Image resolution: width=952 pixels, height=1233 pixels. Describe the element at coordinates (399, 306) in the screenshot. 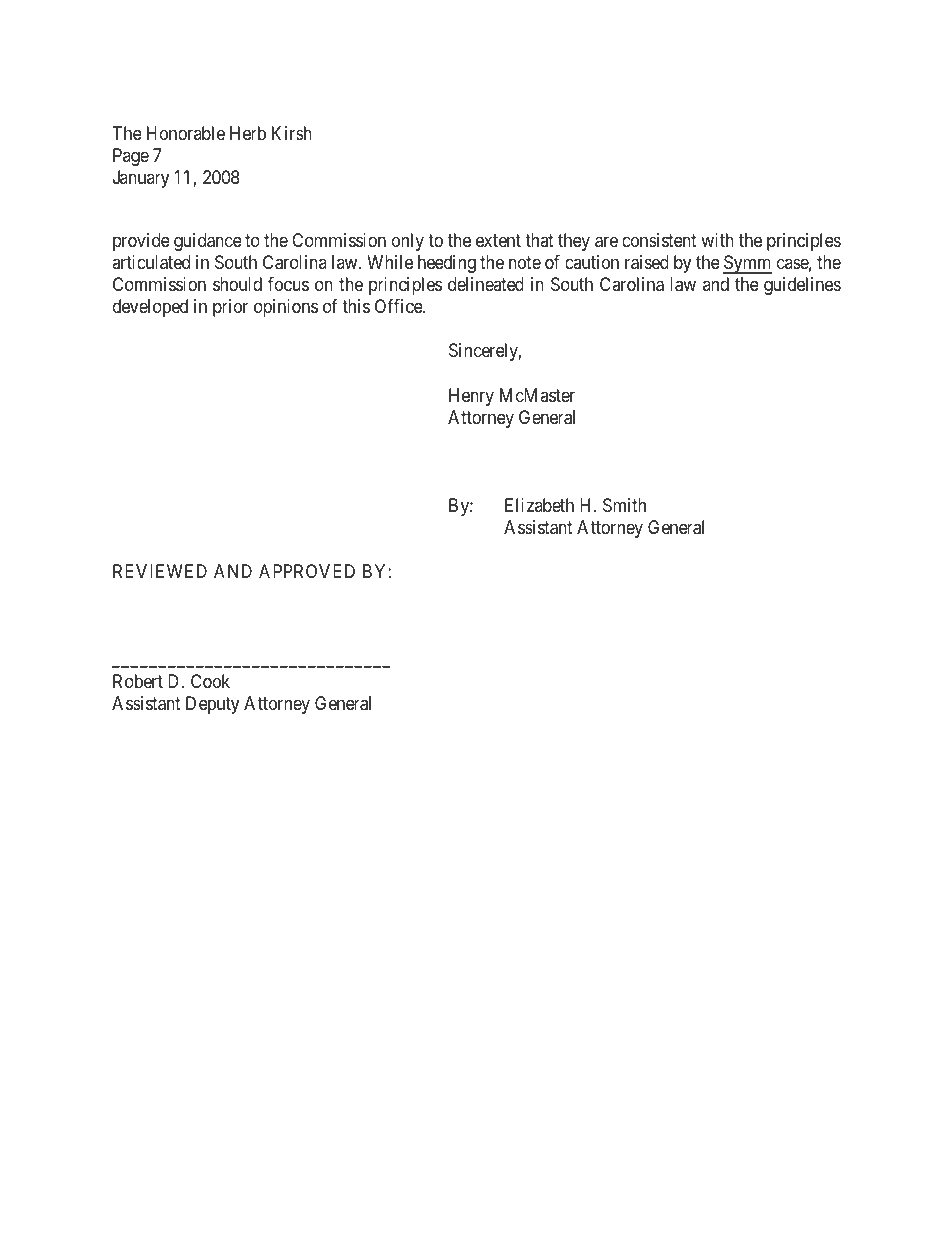

I see `Office` at that location.
